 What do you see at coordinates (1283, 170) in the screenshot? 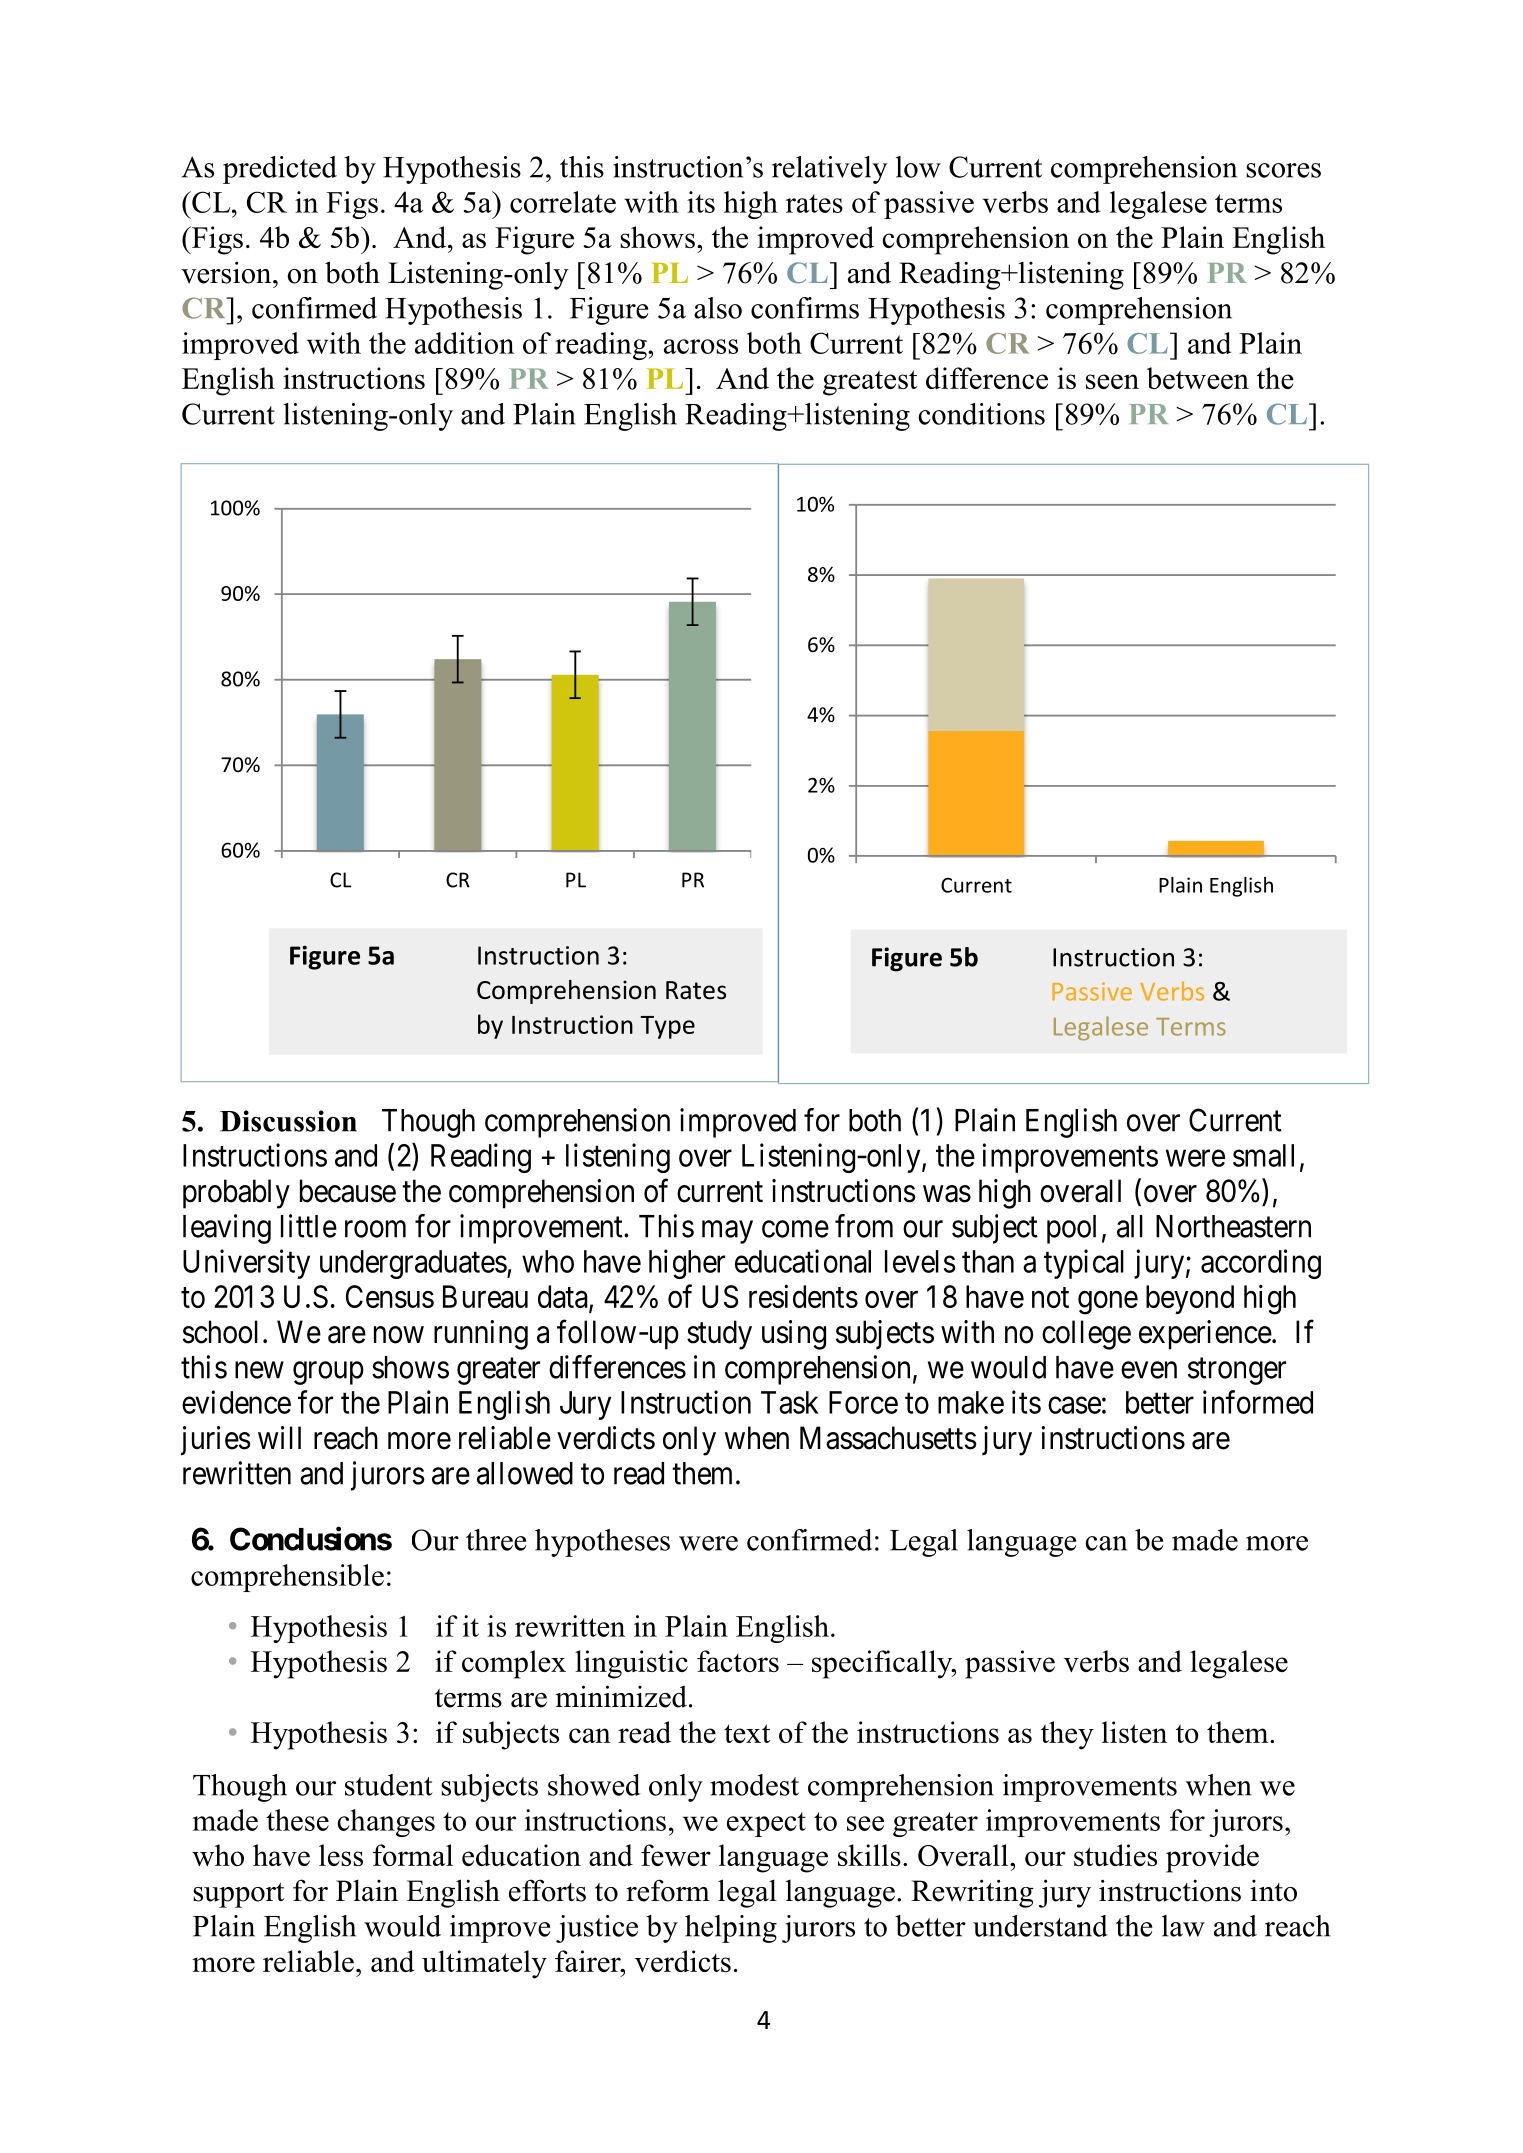
I see `scores` at bounding box center [1283, 170].
